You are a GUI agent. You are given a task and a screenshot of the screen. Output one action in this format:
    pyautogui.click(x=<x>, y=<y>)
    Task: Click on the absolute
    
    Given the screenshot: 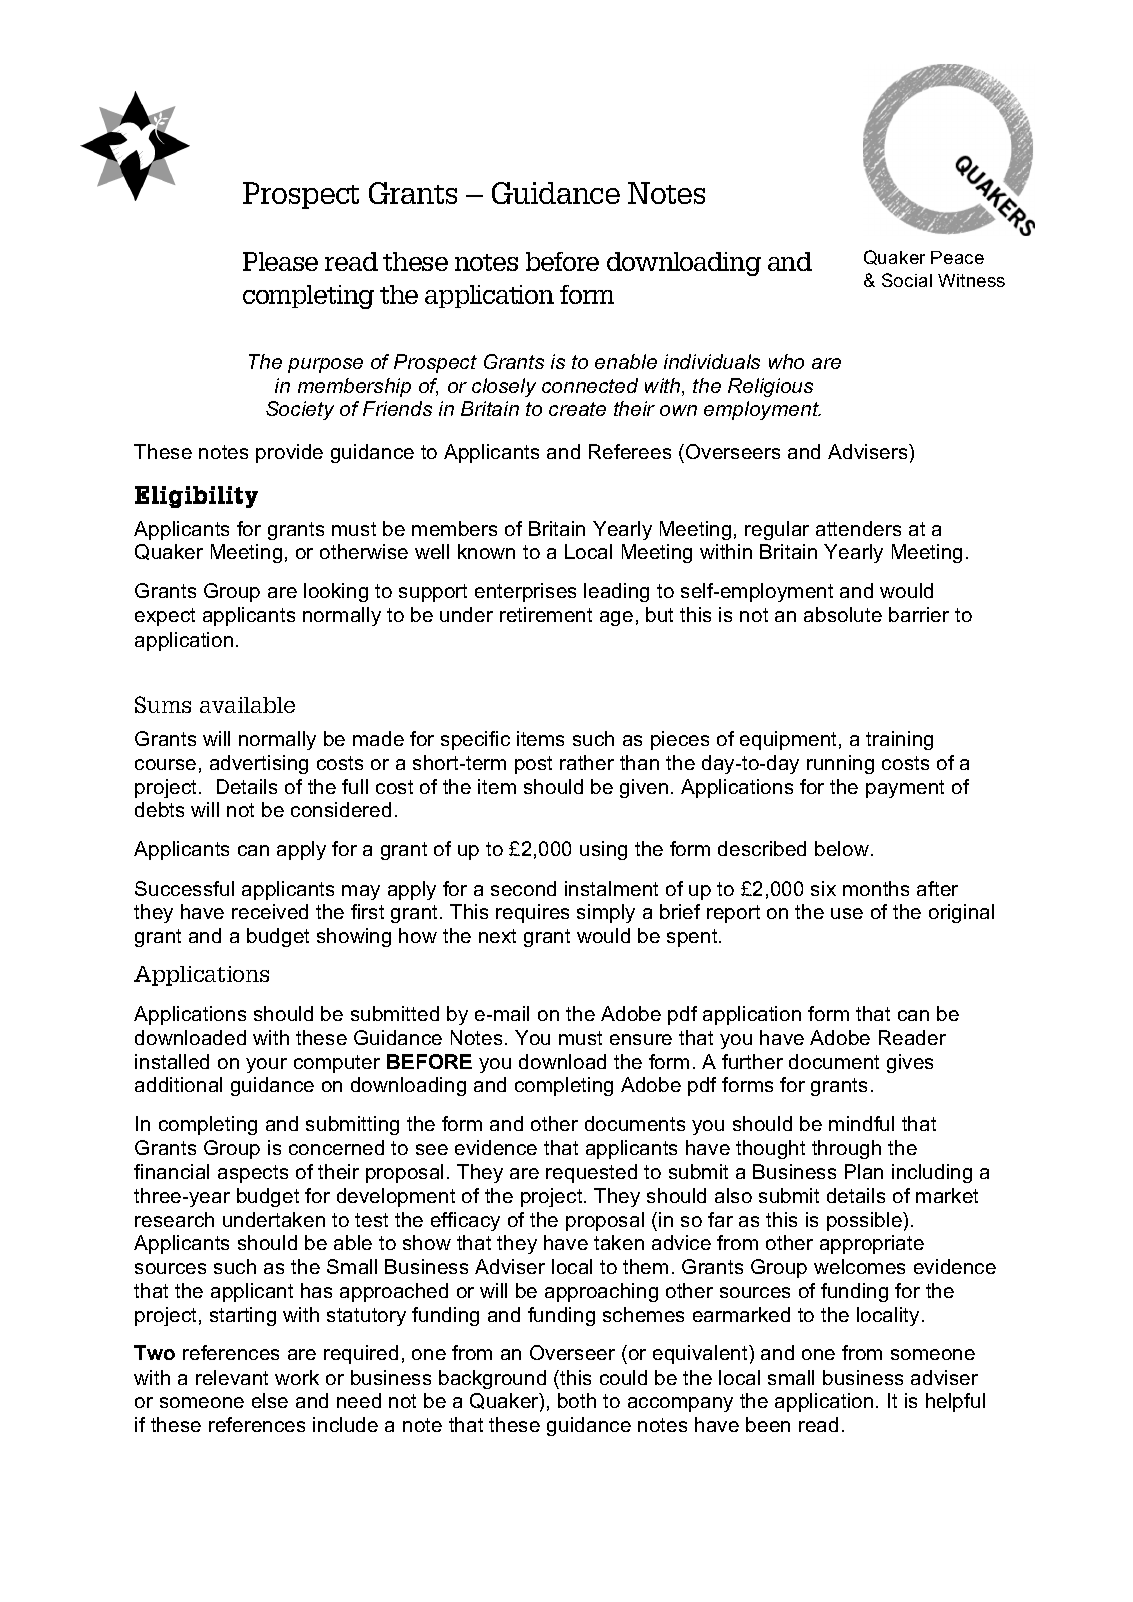 What is the action you would take?
    pyautogui.click(x=843, y=614)
